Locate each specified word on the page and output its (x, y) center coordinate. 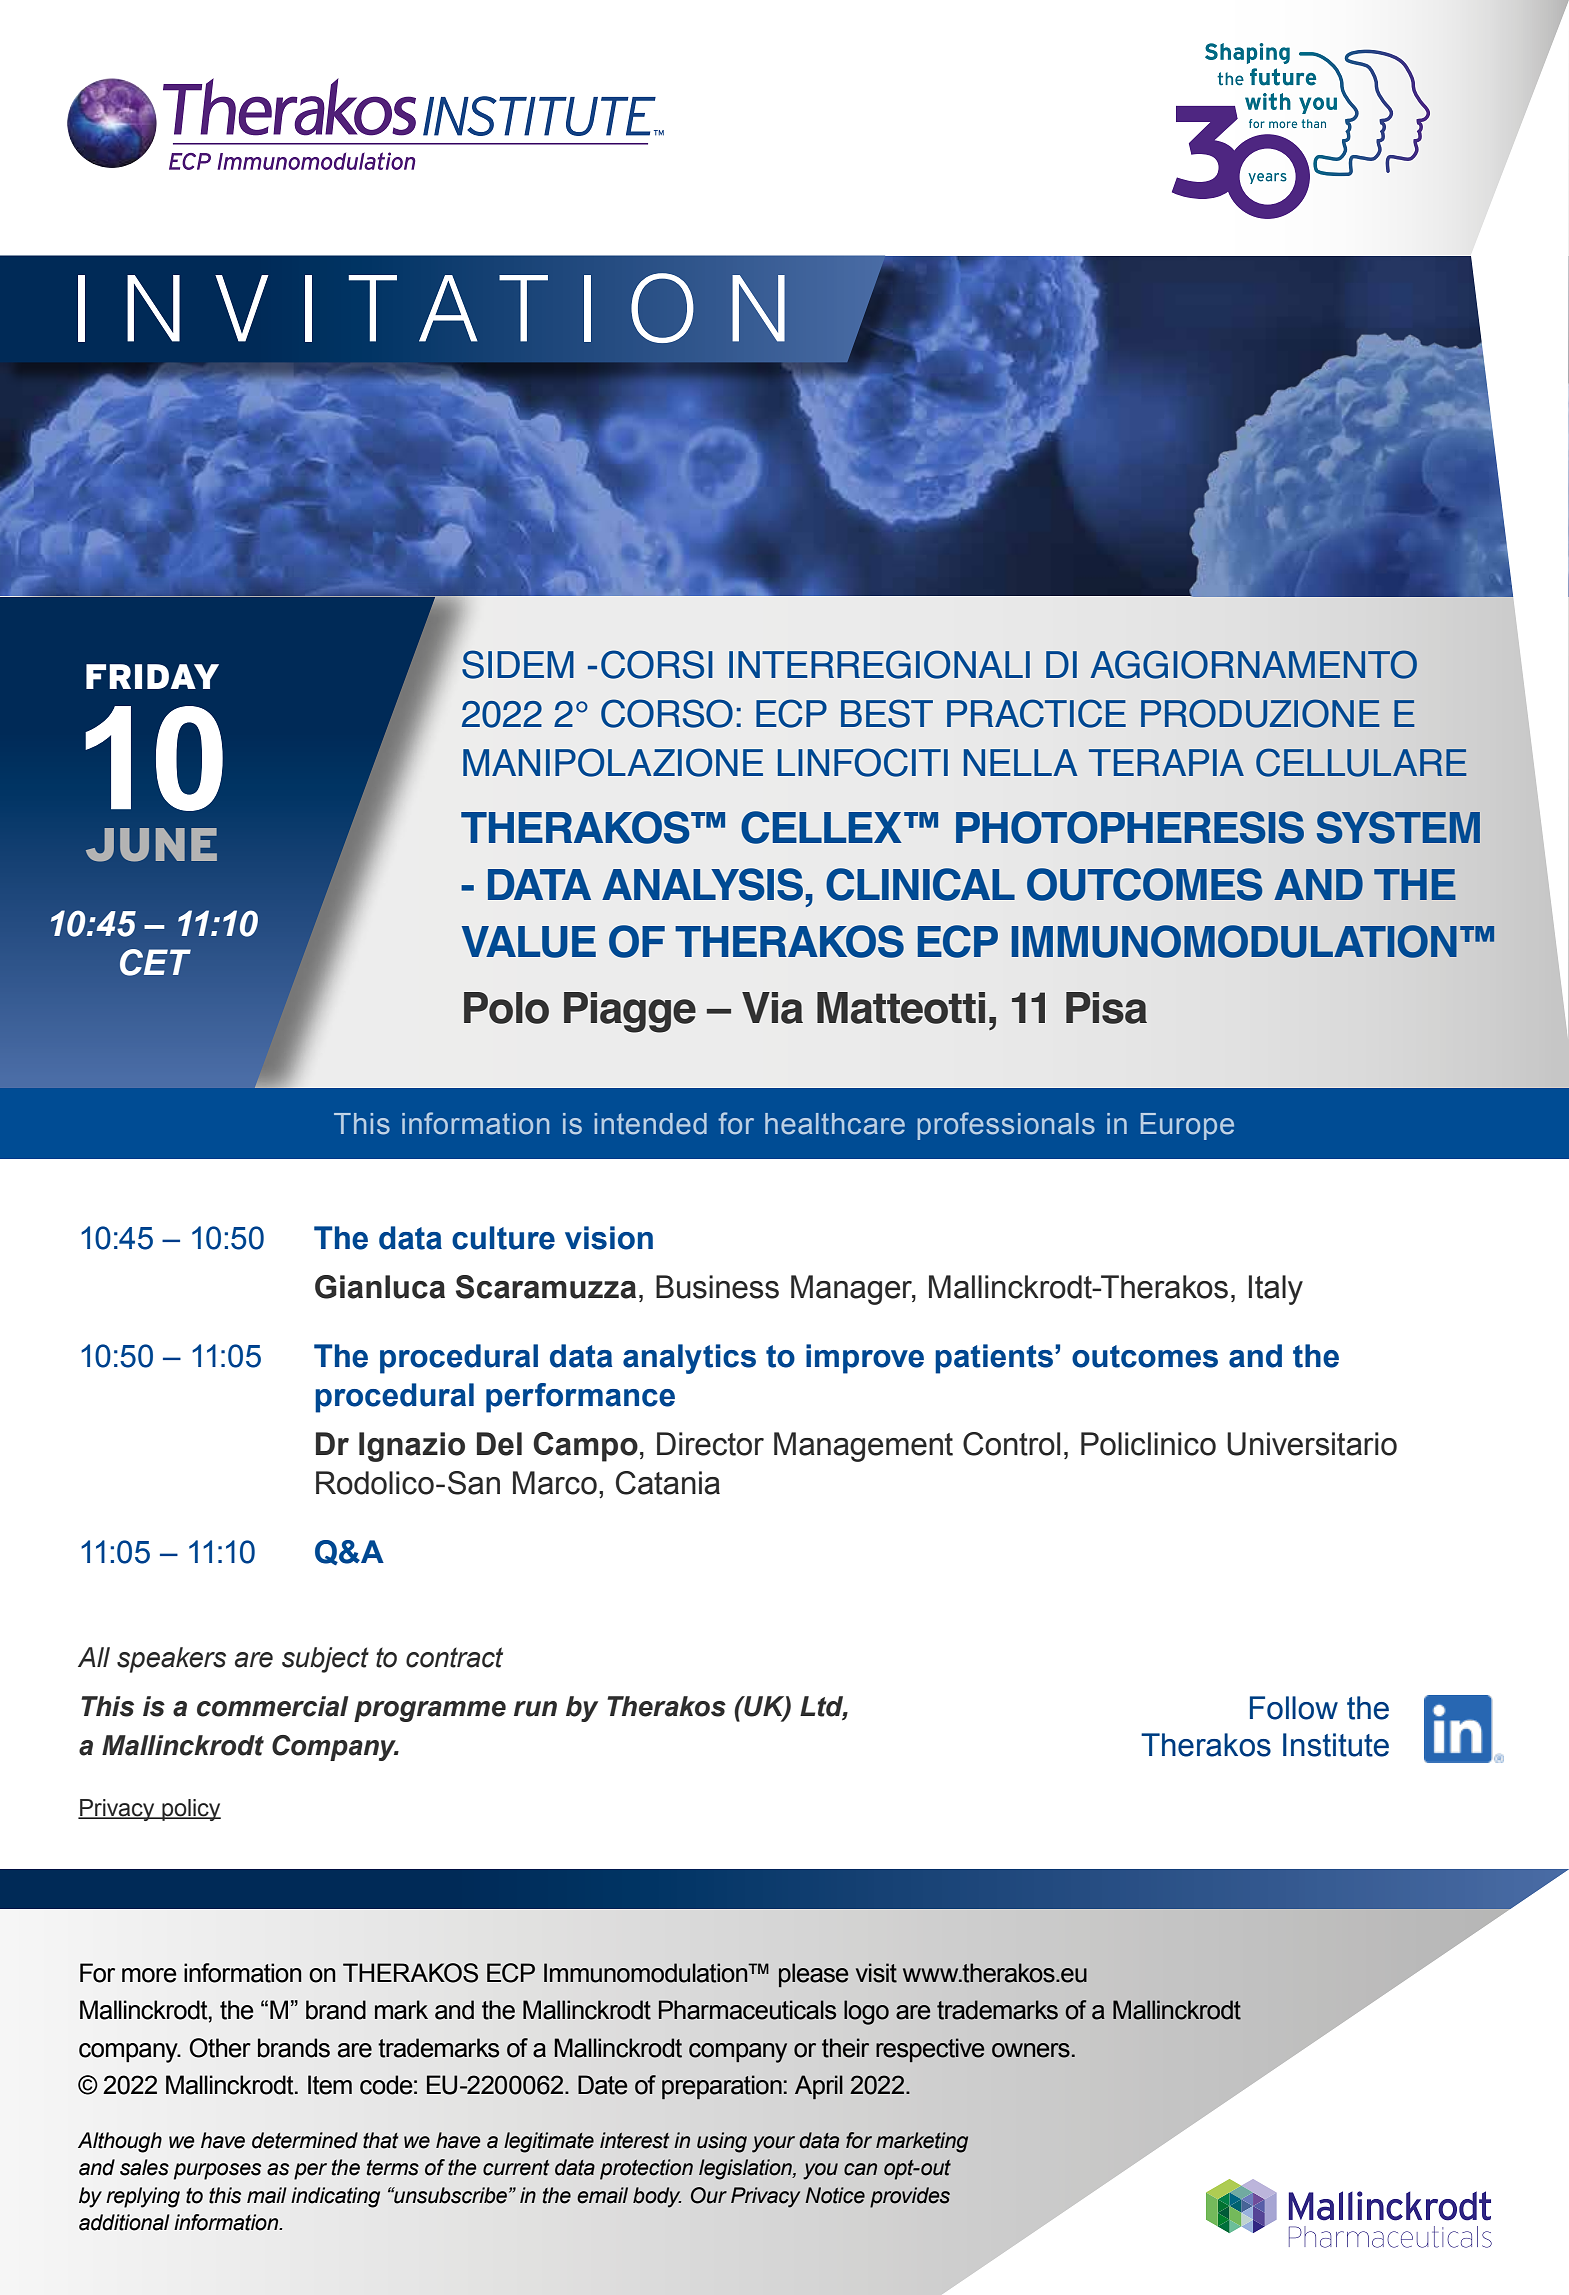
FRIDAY (152, 676)
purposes (217, 2171)
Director (710, 1444)
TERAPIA (1166, 762)
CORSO (667, 713)
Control (1011, 1444)
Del (499, 1444)
